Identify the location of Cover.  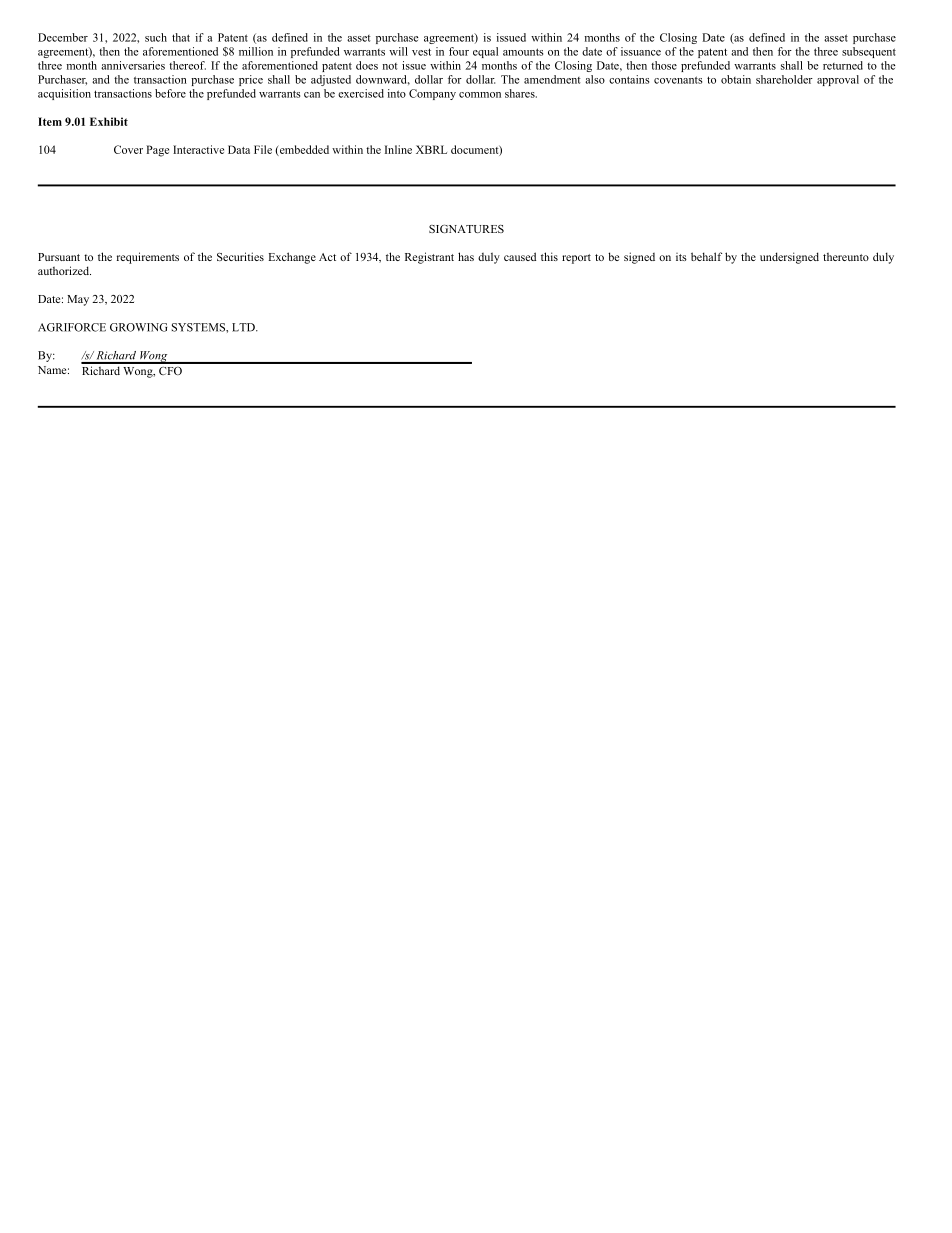
(128, 149).
